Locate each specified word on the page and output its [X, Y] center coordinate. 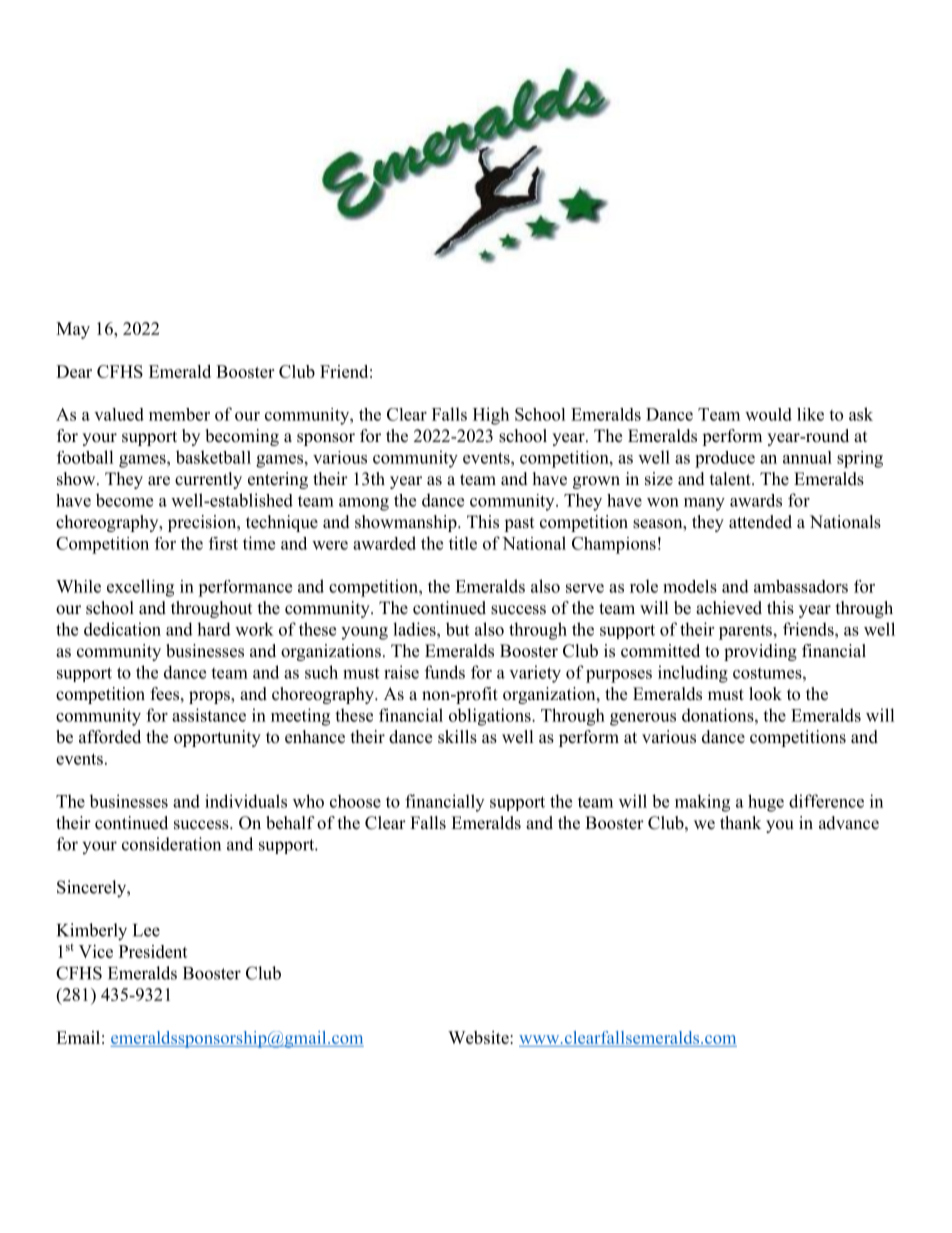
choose [355, 801]
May [73, 330]
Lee [146, 930]
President [153, 951]
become [124, 500]
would [768, 414]
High [491, 416]
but [457, 629]
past [519, 524]
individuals [246, 801]
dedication [122, 629]
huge [766, 803]
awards [756, 500]
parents [745, 632]
